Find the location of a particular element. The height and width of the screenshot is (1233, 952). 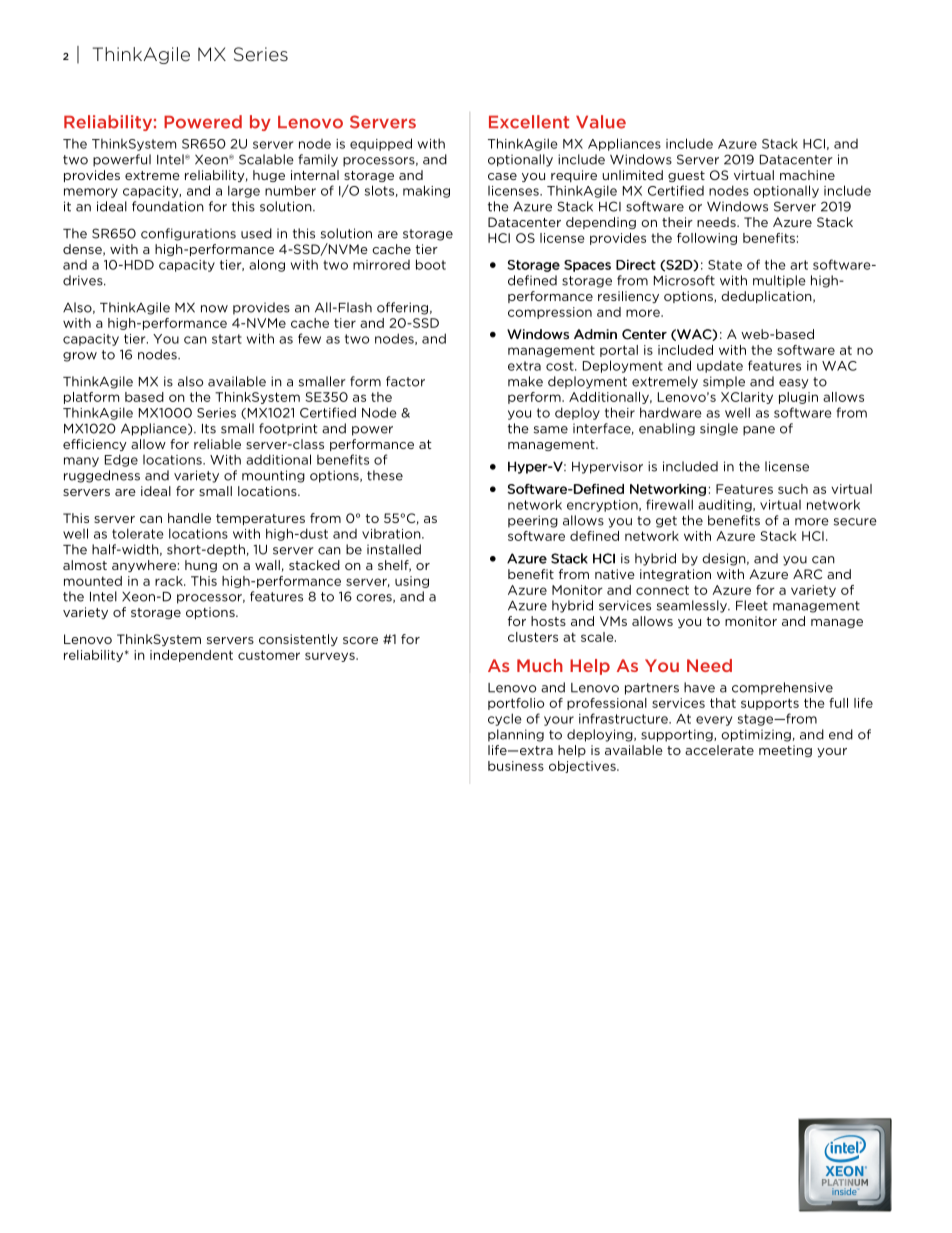

update is located at coordinates (720, 366).
